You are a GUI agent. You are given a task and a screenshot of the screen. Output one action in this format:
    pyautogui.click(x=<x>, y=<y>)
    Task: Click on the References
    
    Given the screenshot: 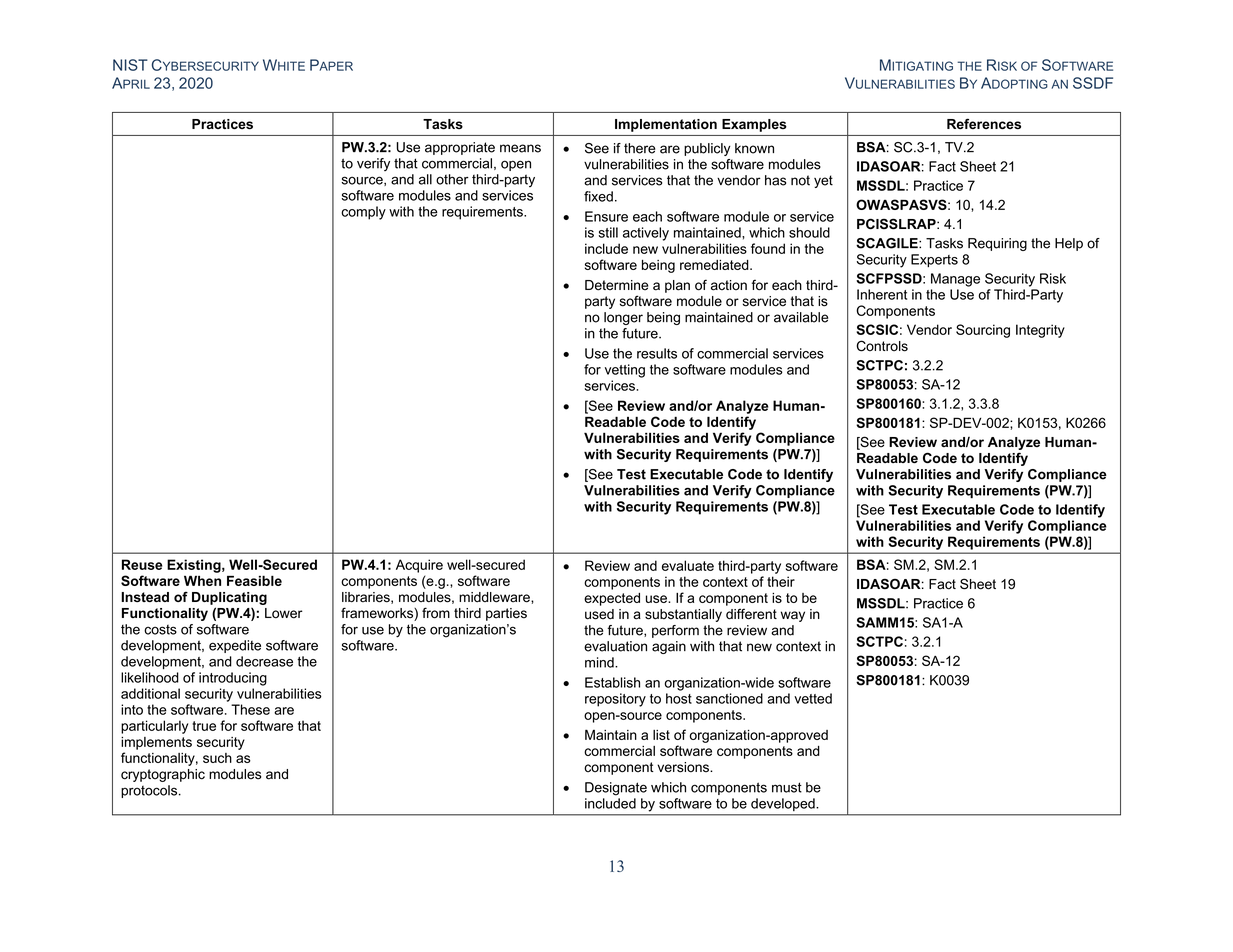 What is the action you would take?
    pyautogui.click(x=984, y=123)
